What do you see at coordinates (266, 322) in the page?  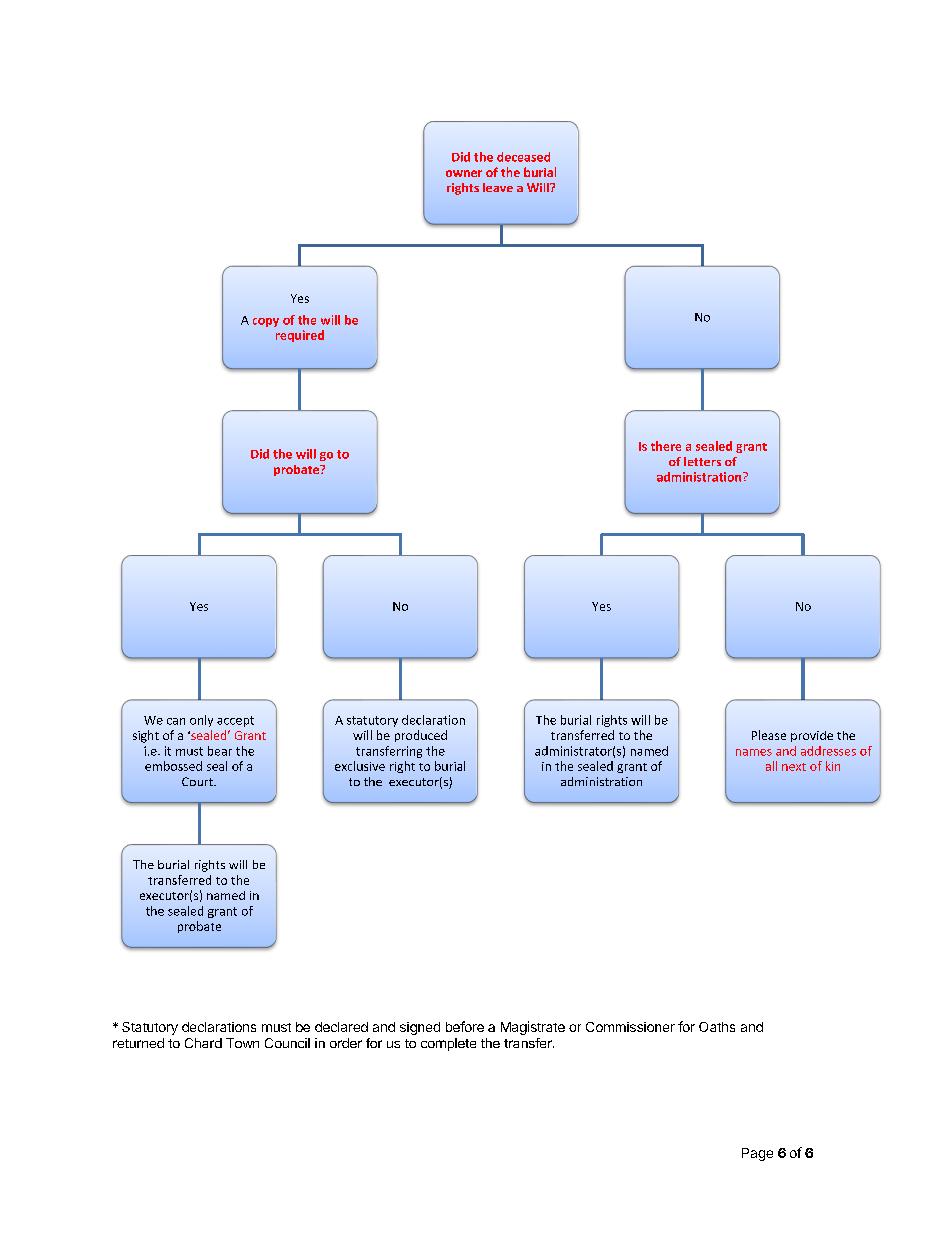 I see `copy` at bounding box center [266, 322].
